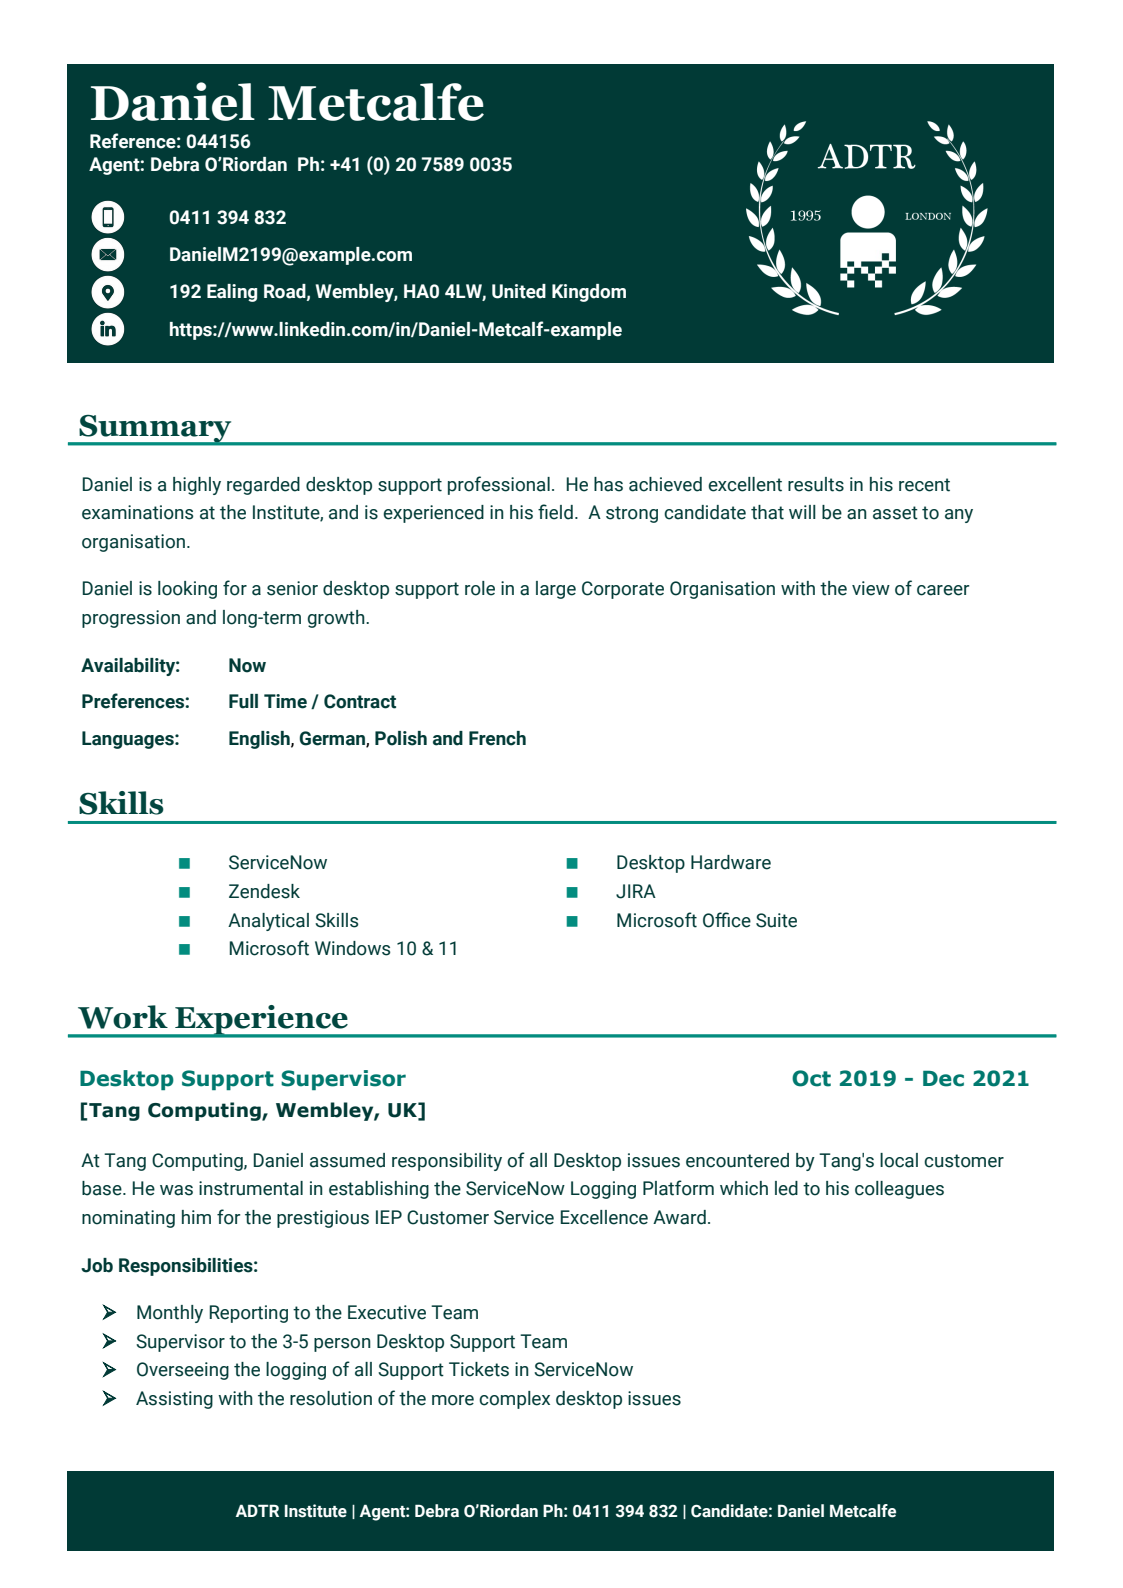 The width and height of the screenshot is (1123, 1588). Describe the element at coordinates (816, 484) in the screenshot. I see `results` at that location.
